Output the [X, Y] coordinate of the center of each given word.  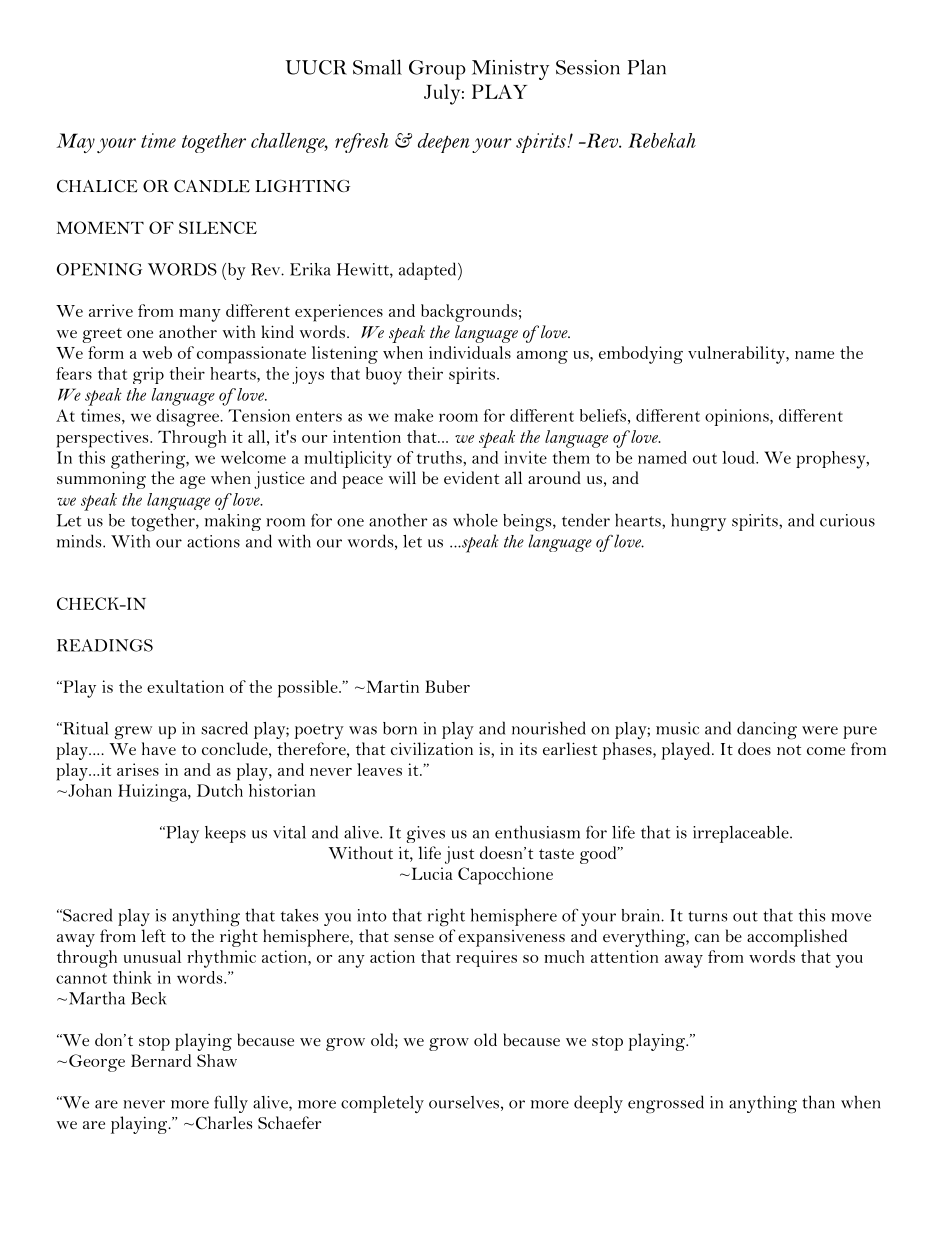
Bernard [161, 1060]
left [154, 935]
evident [471, 477]
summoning [101, 480]
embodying [641, 355]
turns [707, 916]
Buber [447, 686]
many [200, 315]
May [75, 143]
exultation [185, 686]
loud [739, 457]
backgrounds [469, 313]
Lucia [431, 873]
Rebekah [662, 140]
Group [437, 70]
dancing [767, 730]
